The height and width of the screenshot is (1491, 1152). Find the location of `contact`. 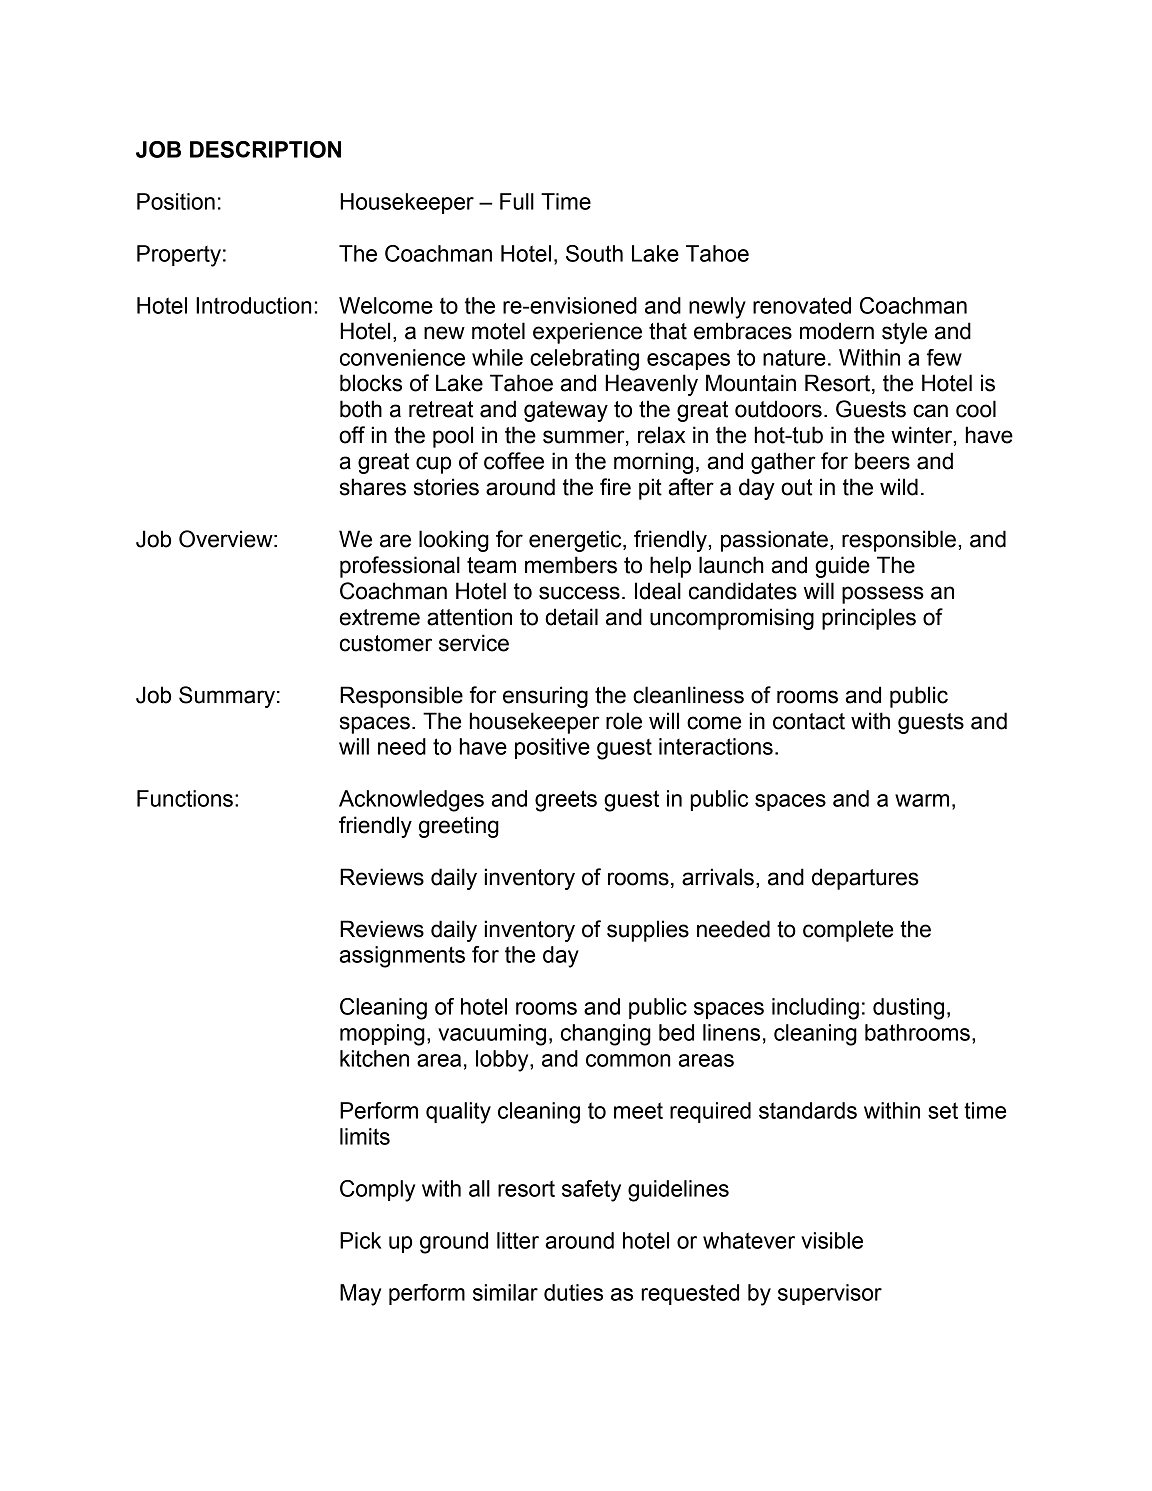

contact is located at coordinates (809, 721).
